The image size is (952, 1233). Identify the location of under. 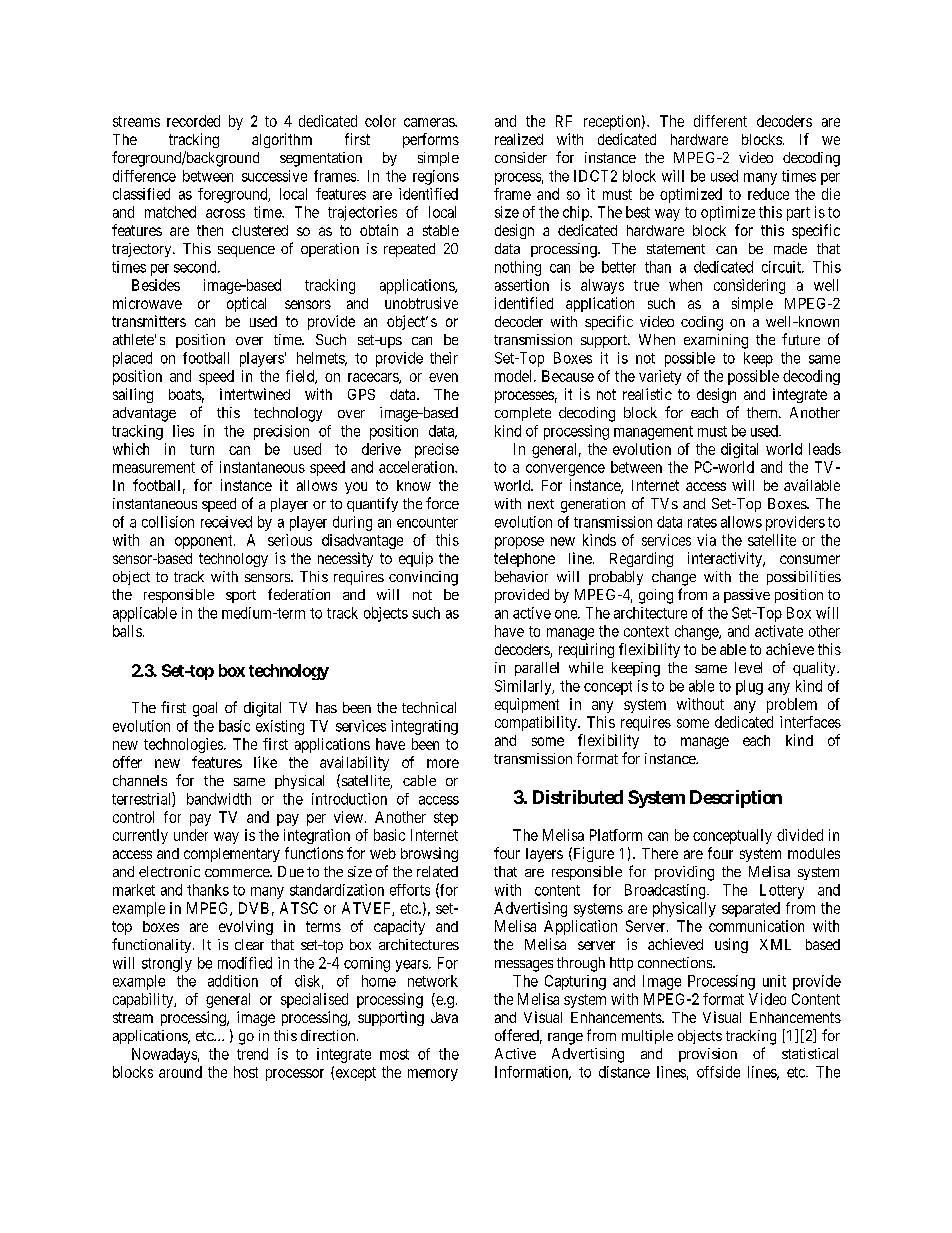
(191, 835).
